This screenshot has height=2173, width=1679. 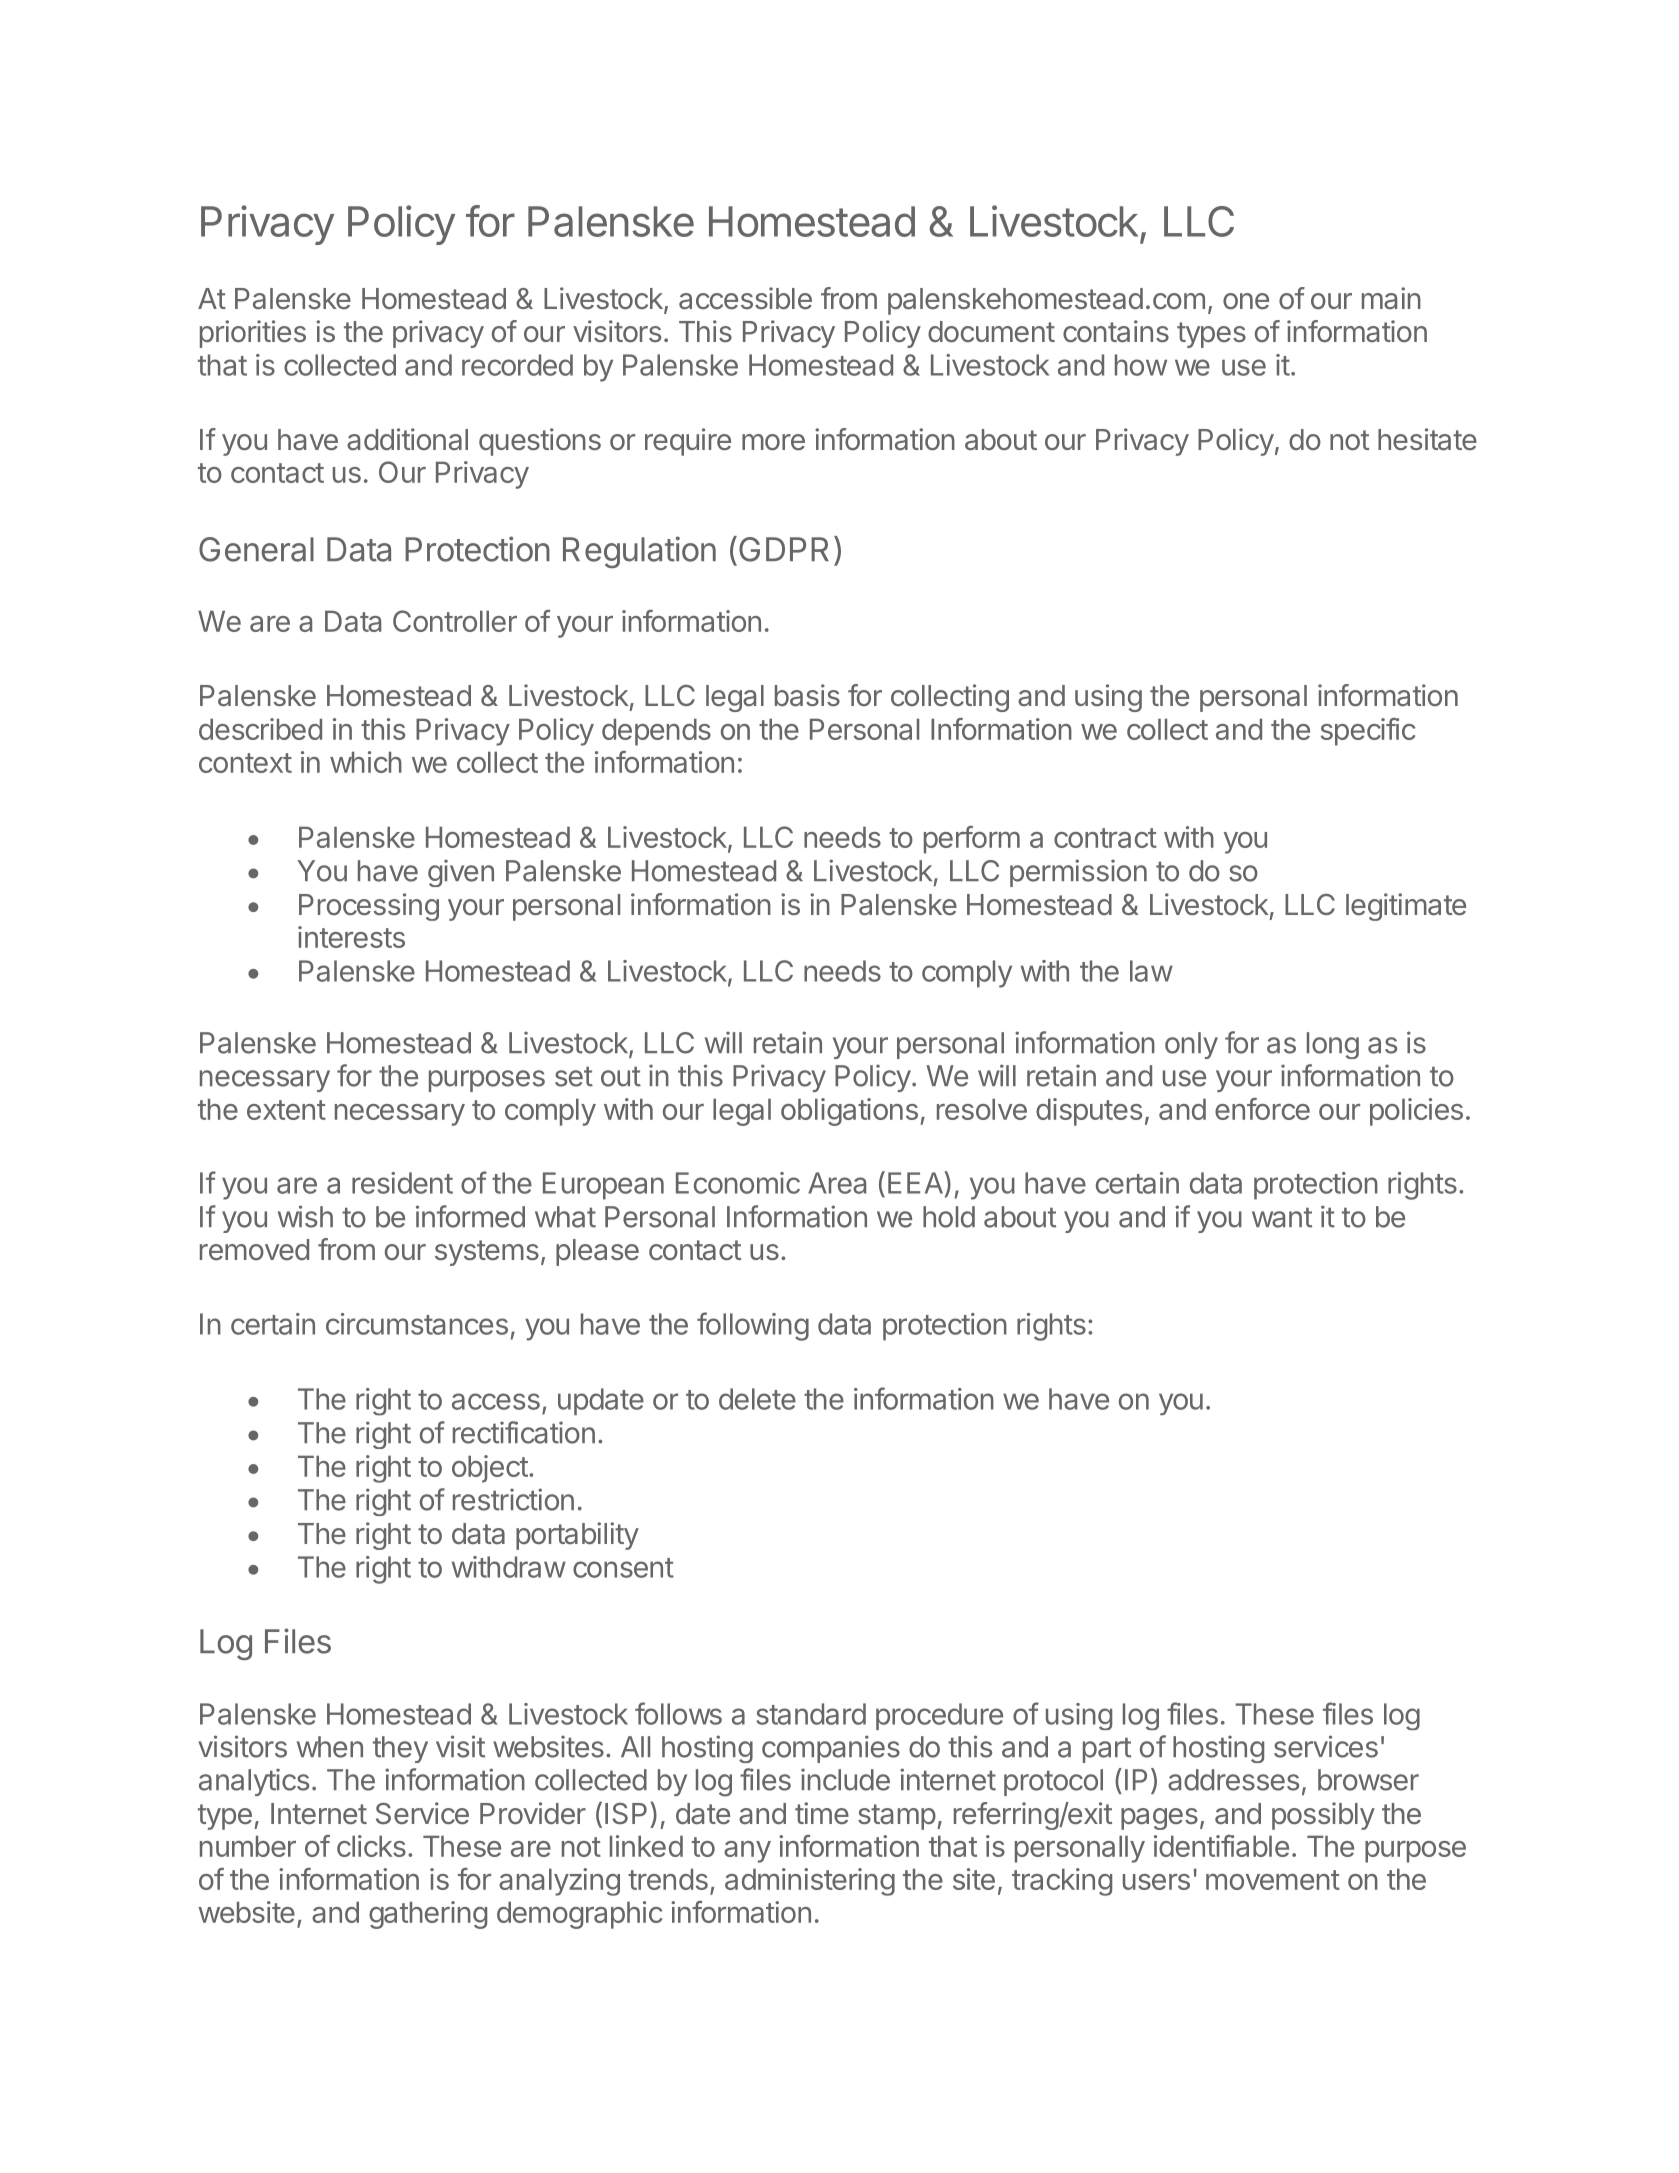 What do you see at coordinates (1246, 301) in the screenshot?
I see `one` at bounding box center [1246, 301].
